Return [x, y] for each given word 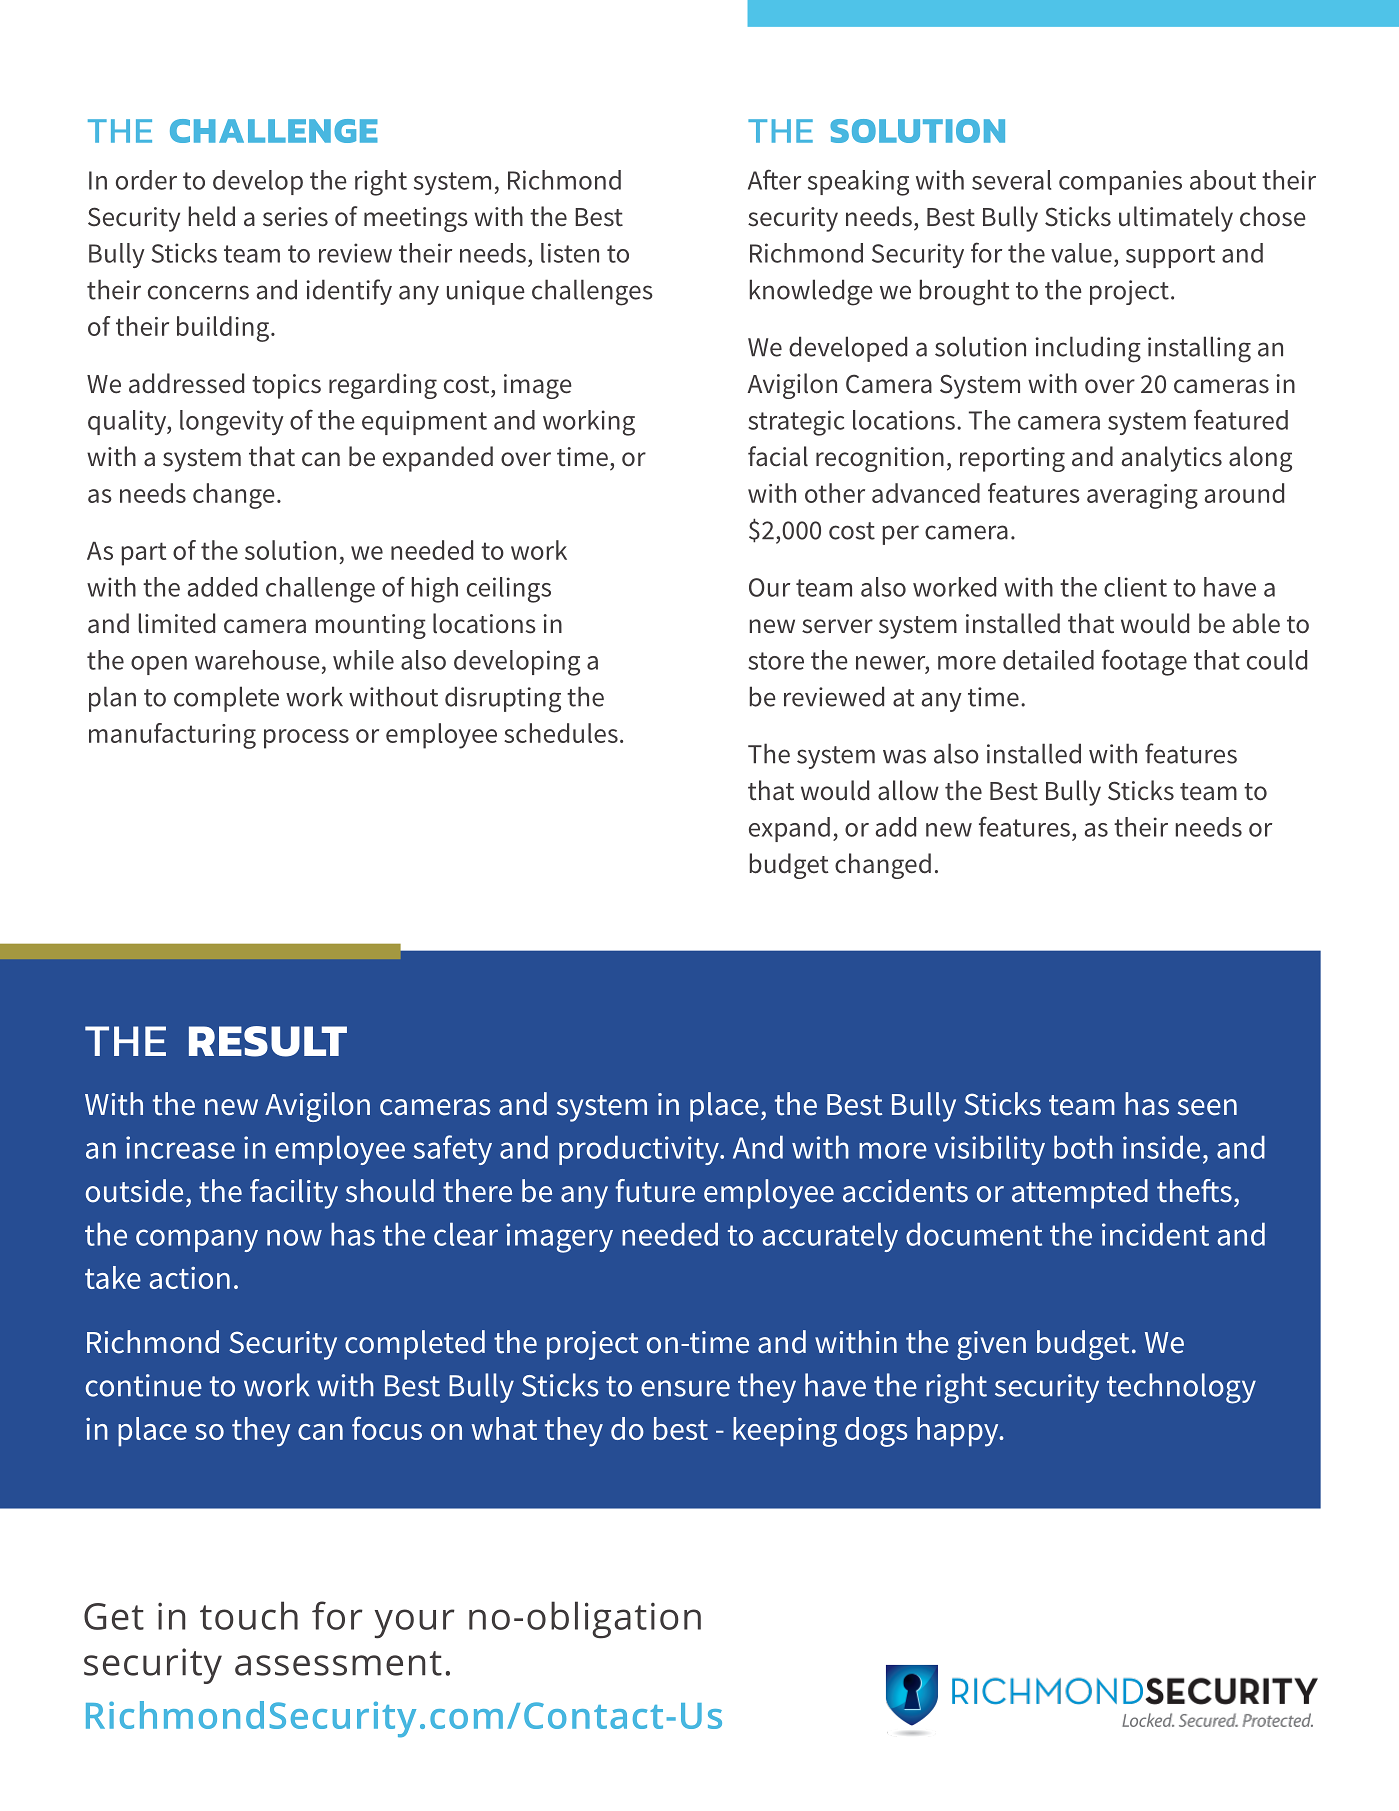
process [306, 739]
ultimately [1176, 219]
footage [1144, 662]
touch [249, 1615]
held [212, 216]
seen [1207, 1107]
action [189, 1278]
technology [1181, 1388]
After [774, 179]
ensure [685, 1388]
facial [778, 456]
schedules [561, 733]
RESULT [268, 1041]
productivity [640, 1150]
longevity [232, 423]
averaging [1142, 496]
